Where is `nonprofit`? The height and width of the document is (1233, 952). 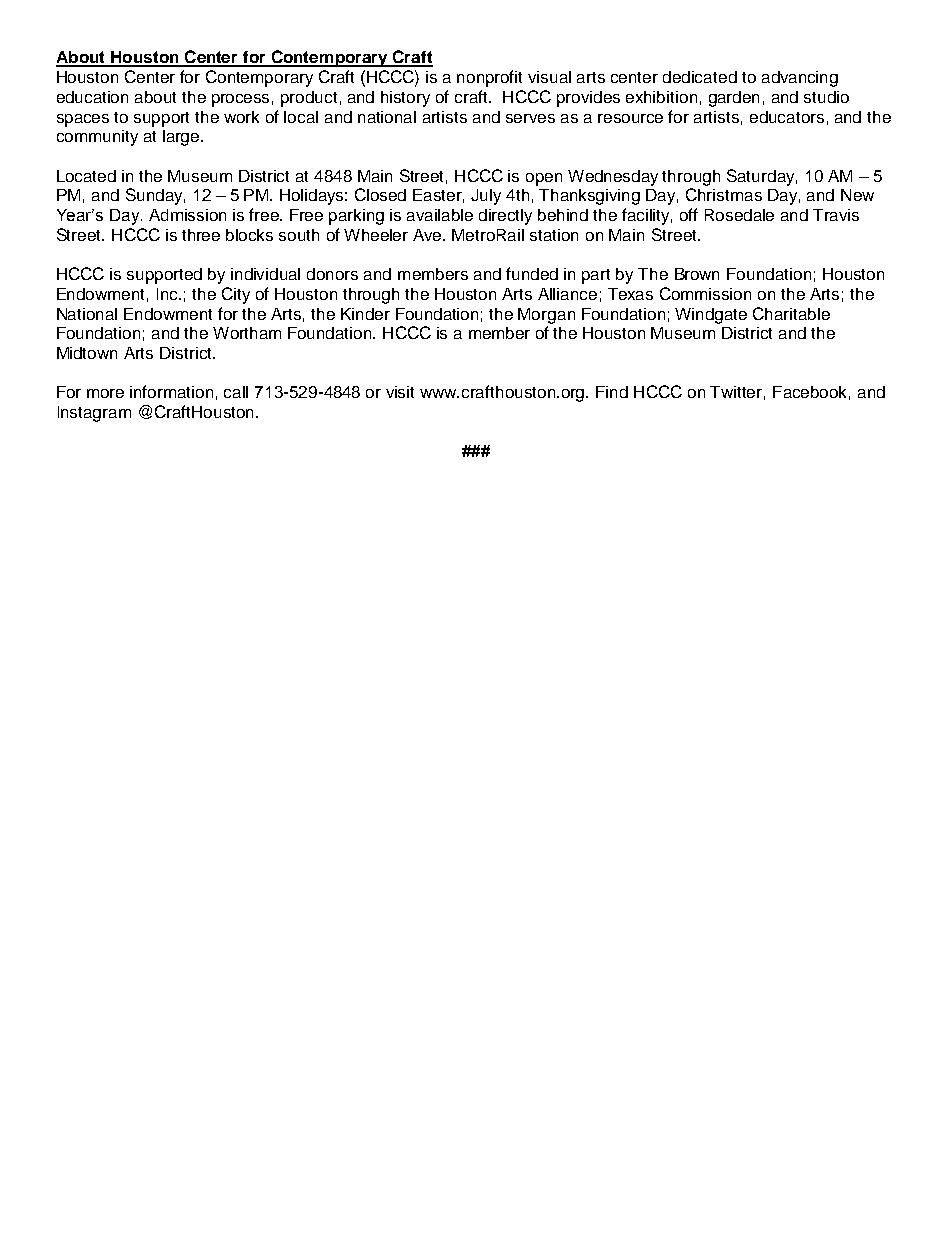
nonprofit is located at coordinates (489, 78).
